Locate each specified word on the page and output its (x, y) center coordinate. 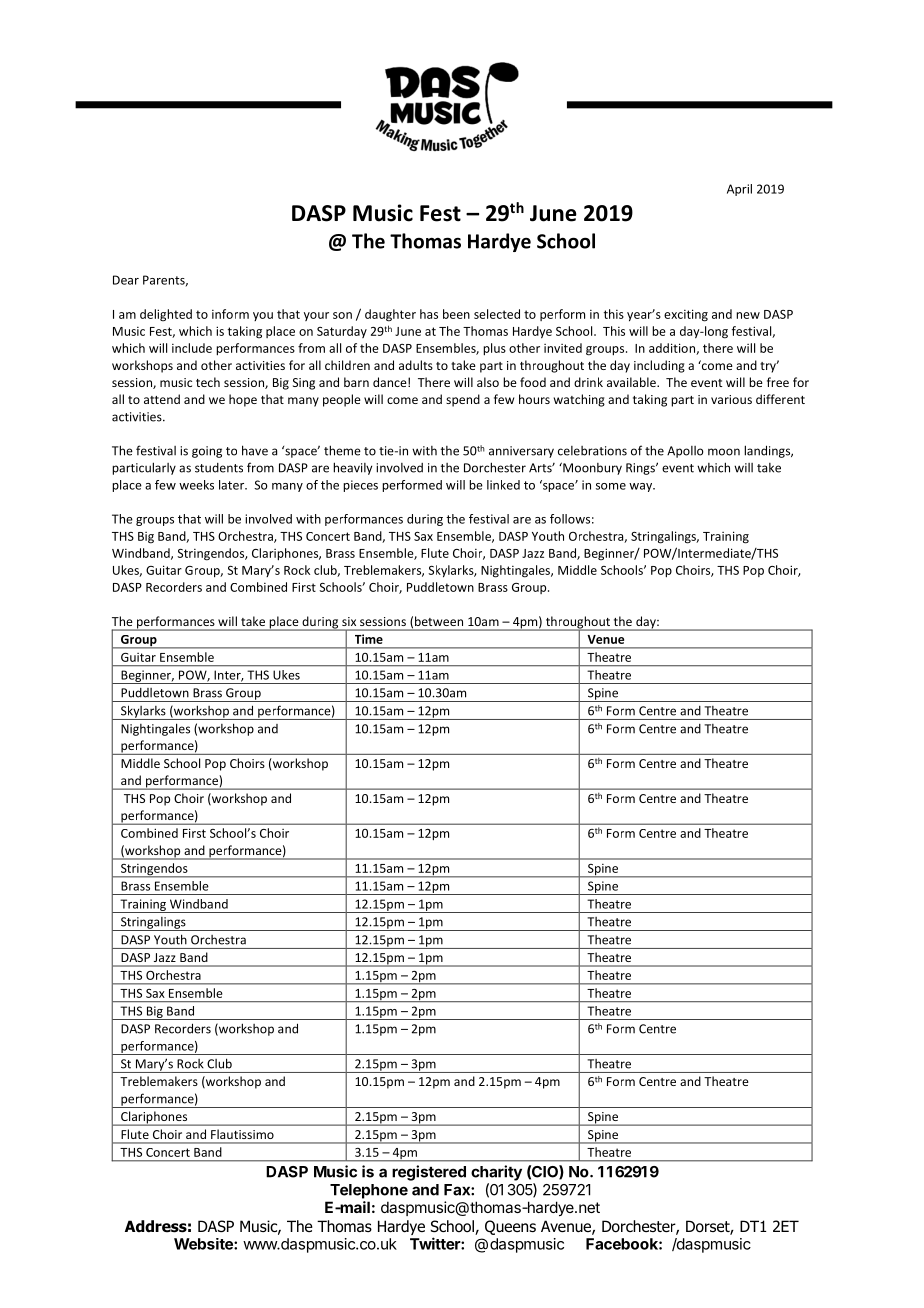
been (456, 314)
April (739, 190)
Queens (510, 1227)
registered (429, 1173)
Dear (126, 280)
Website (204, 1244)
